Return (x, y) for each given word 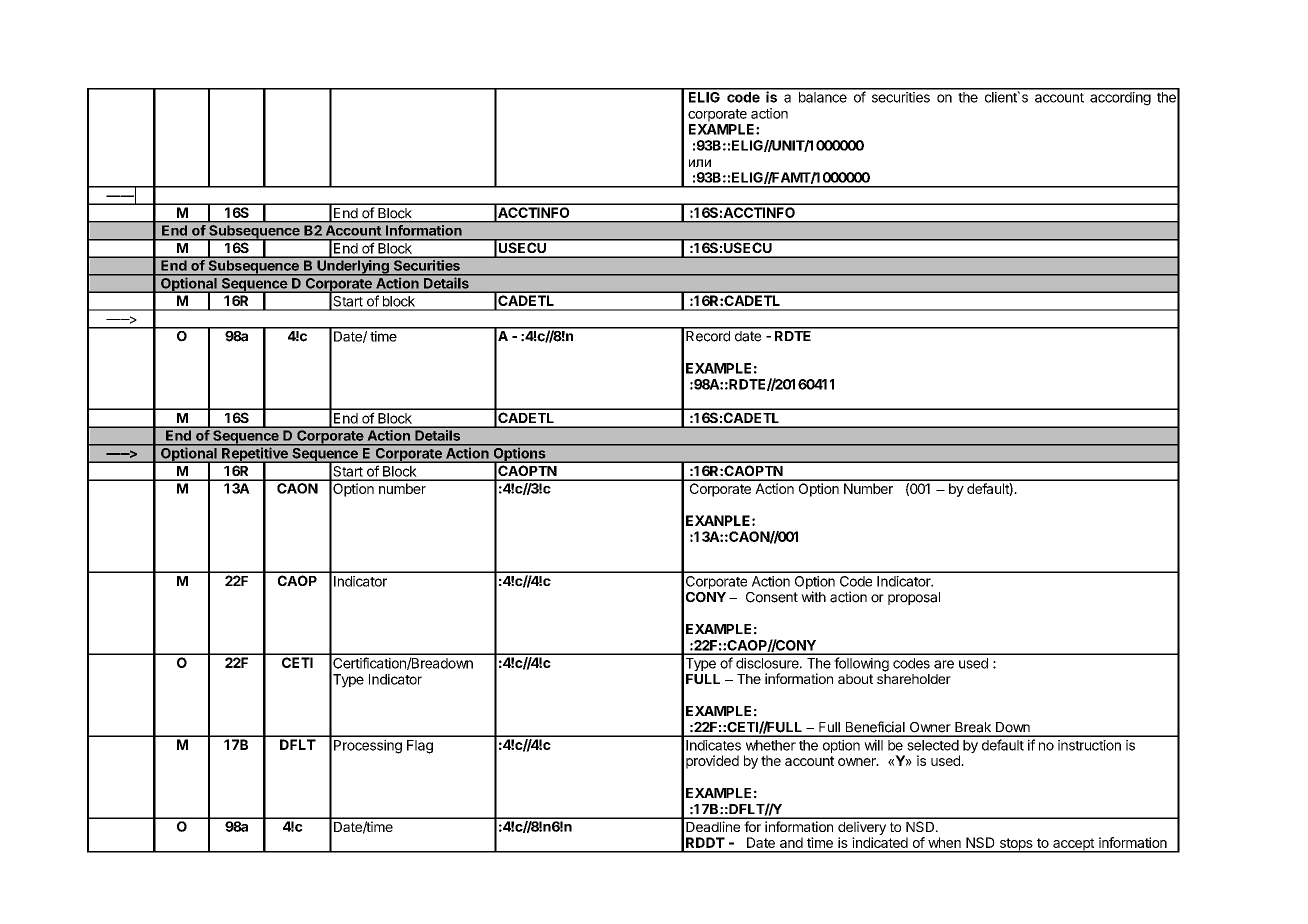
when (944, 842)
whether (771, 745)
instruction (1089, 745)
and (791, 842)
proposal (914, 598)
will (873, 745)
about (855, 679)
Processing (368, 746)
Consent (772, 597)
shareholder (914, 679)
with (813, 596)
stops (1016, 845)
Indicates (713, 745)
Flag (420, 747)
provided (712, 762)
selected (933, 745)
